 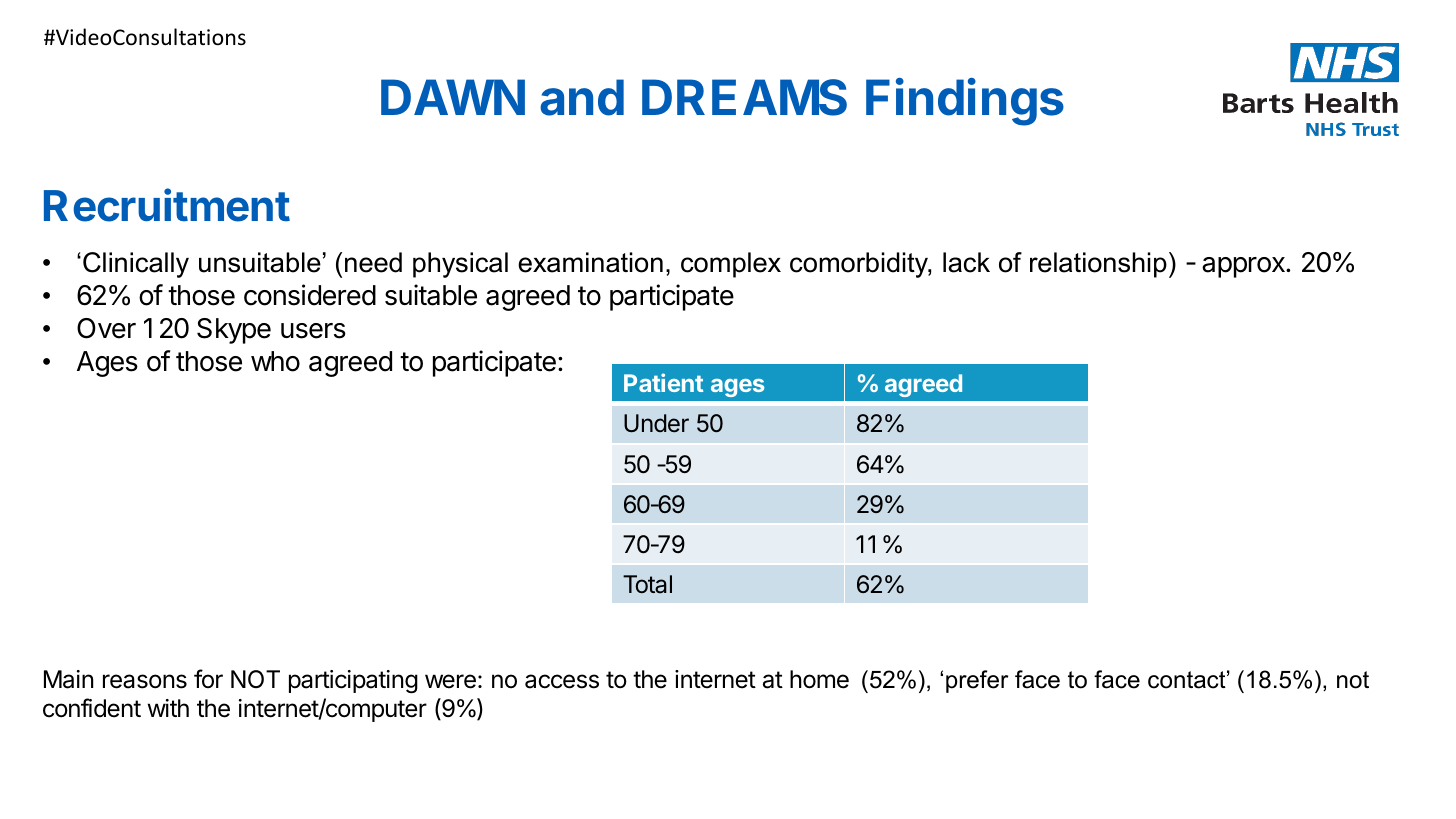 I want to click on for, so click(x=208, y=678).
